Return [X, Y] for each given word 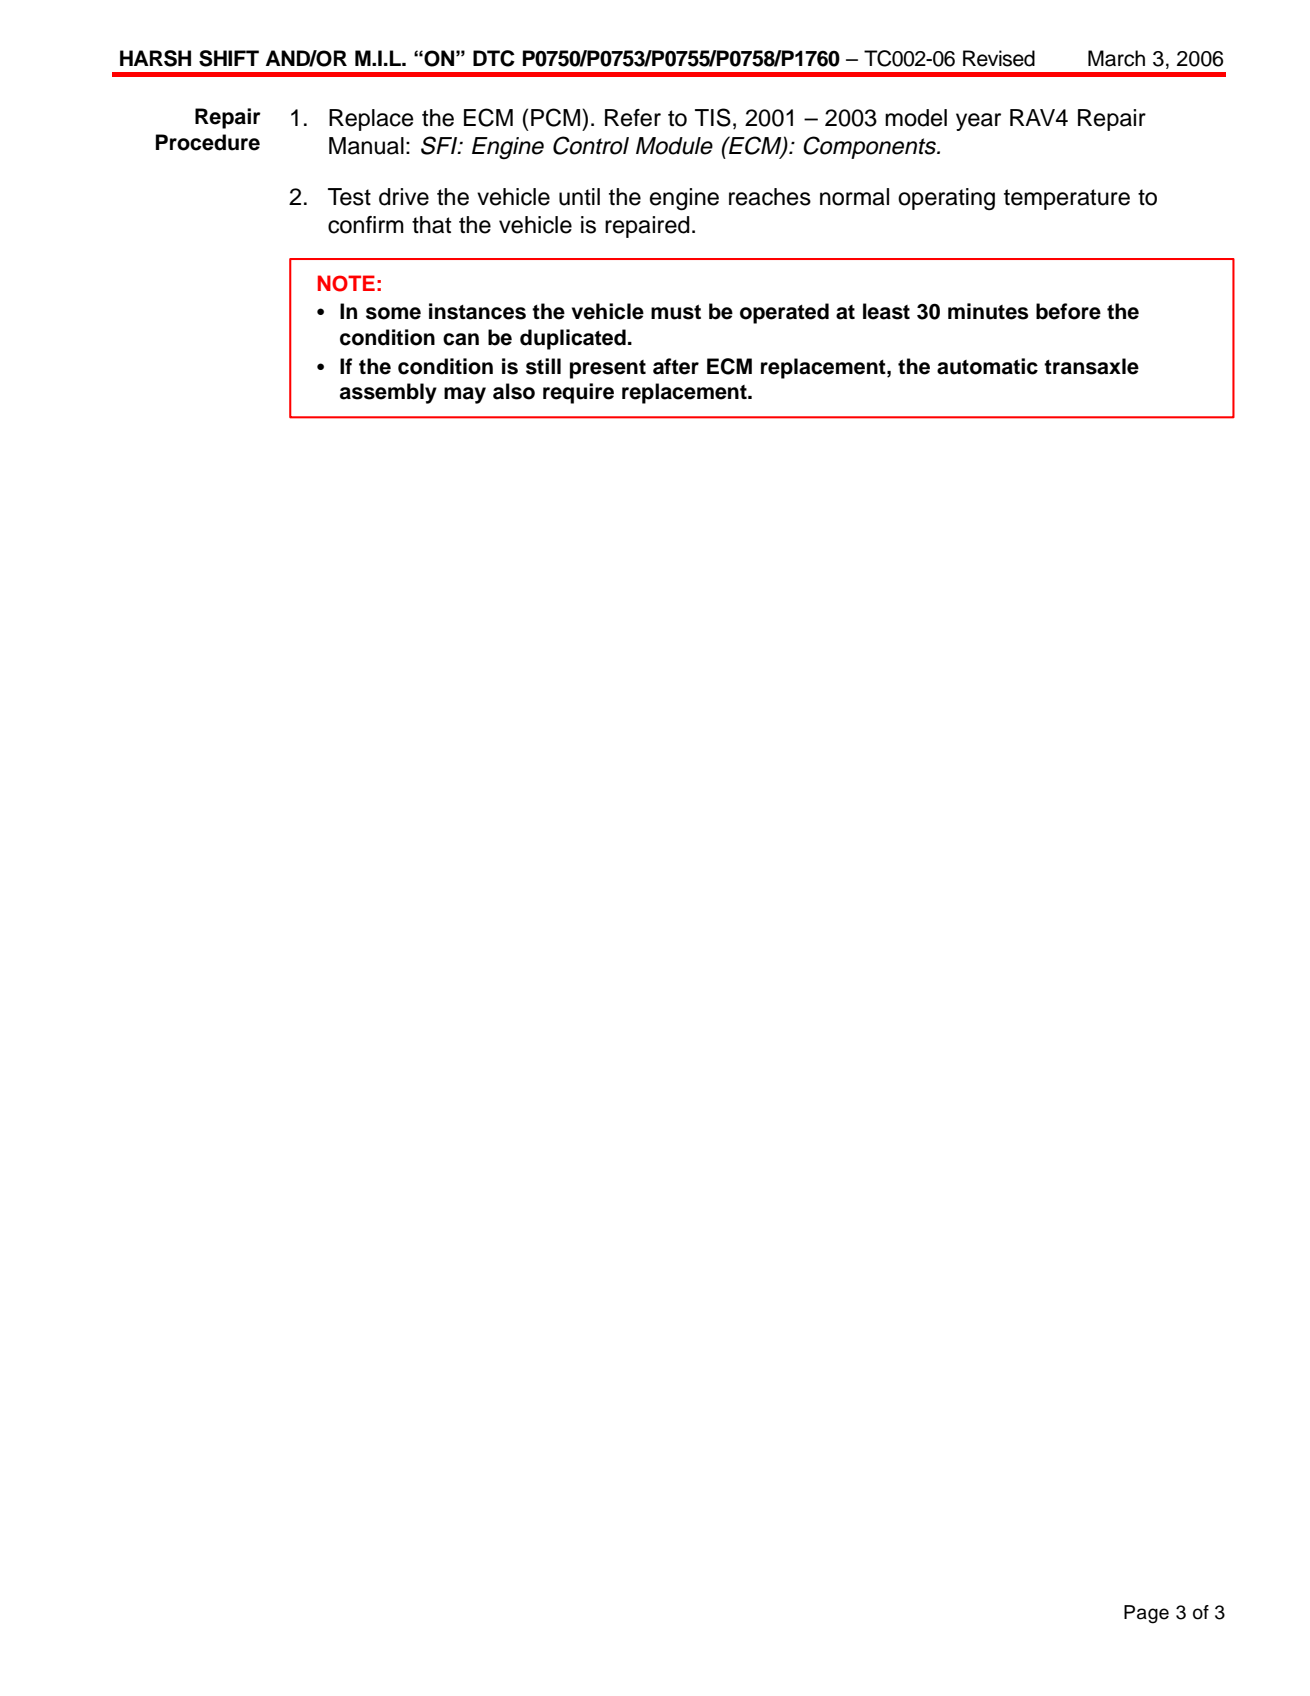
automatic [987, 366]
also [514, 391]
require [578, 393]
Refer [633, 118]
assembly [388, 393]
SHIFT [229, 58]
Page [1146, 1614]
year [978, 122]
